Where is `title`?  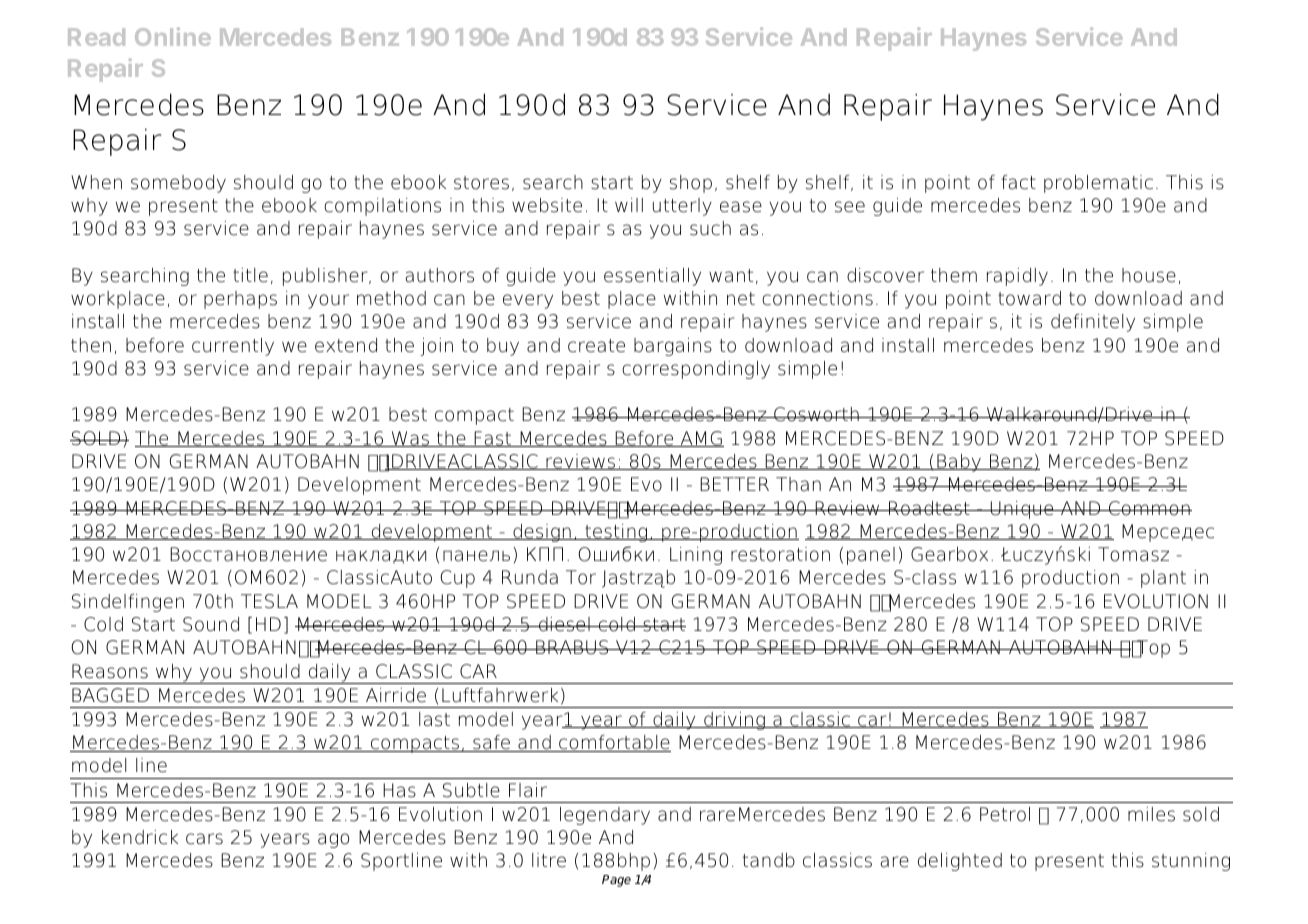
title is located at coordinates (250, 275).
